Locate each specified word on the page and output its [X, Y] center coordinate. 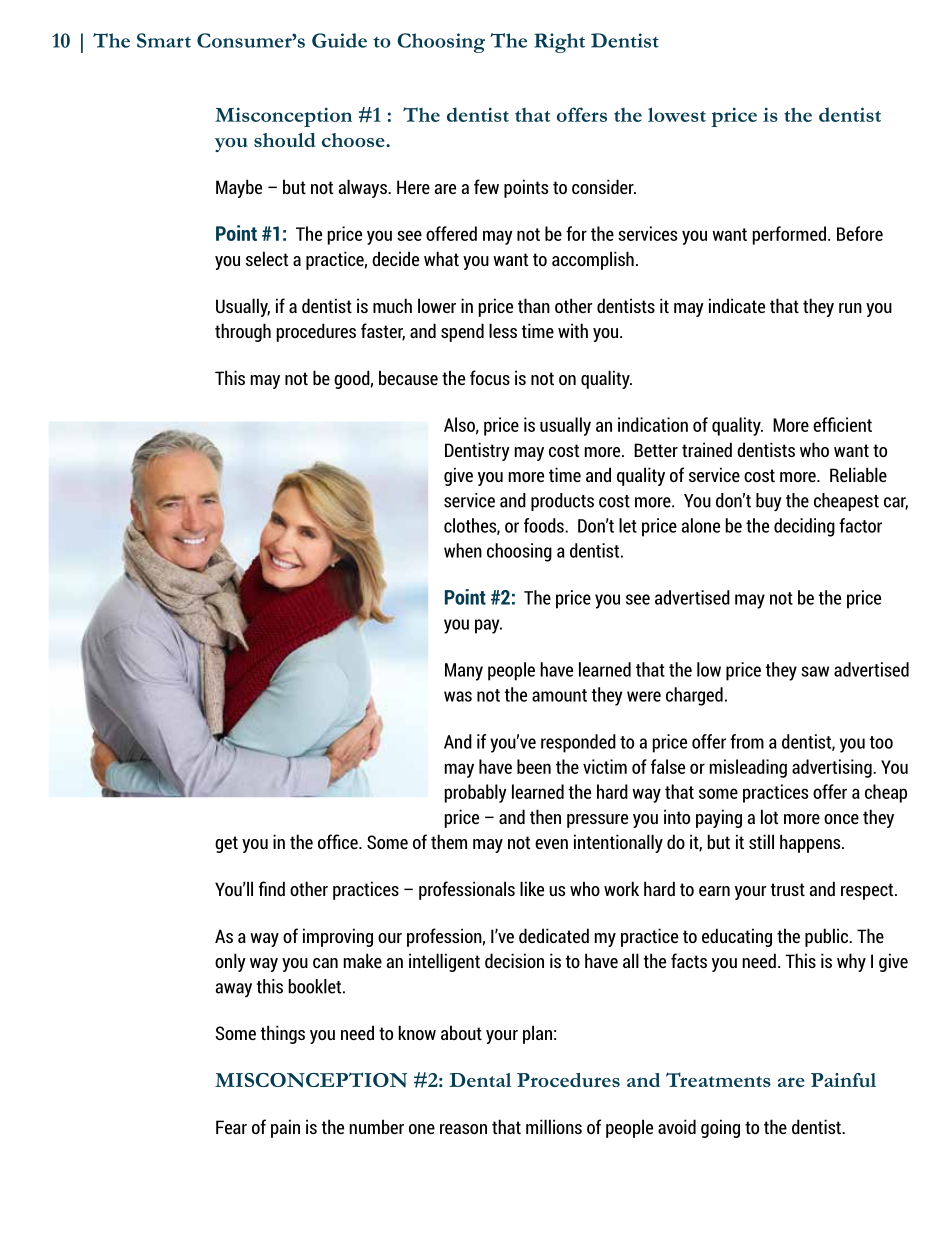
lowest [677, 114]
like [532, 888]
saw [815, 671]
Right [559, 43]
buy [769, 502]
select [267, 258]
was [458, 696]
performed [789, 235]
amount [559, 695]
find [271, 888]
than [534, 305]
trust [788, 889]
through [243, 332]
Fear [231, 1127]
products [562, 502]
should [285, 140]
